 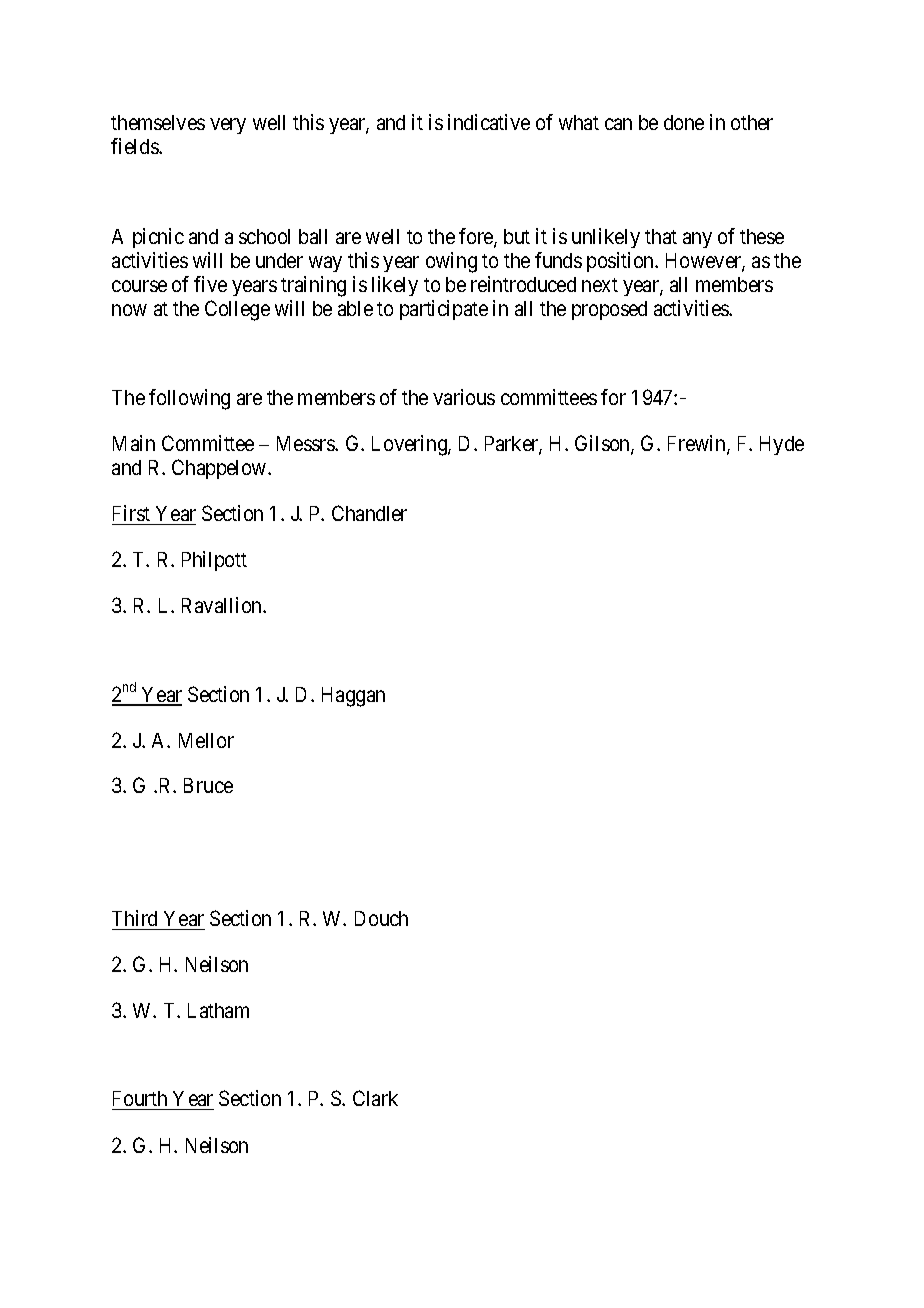 What do you see at coordinates (375, 1098) in the document?
I see `Clark` at bounding box center [375, 1098].
